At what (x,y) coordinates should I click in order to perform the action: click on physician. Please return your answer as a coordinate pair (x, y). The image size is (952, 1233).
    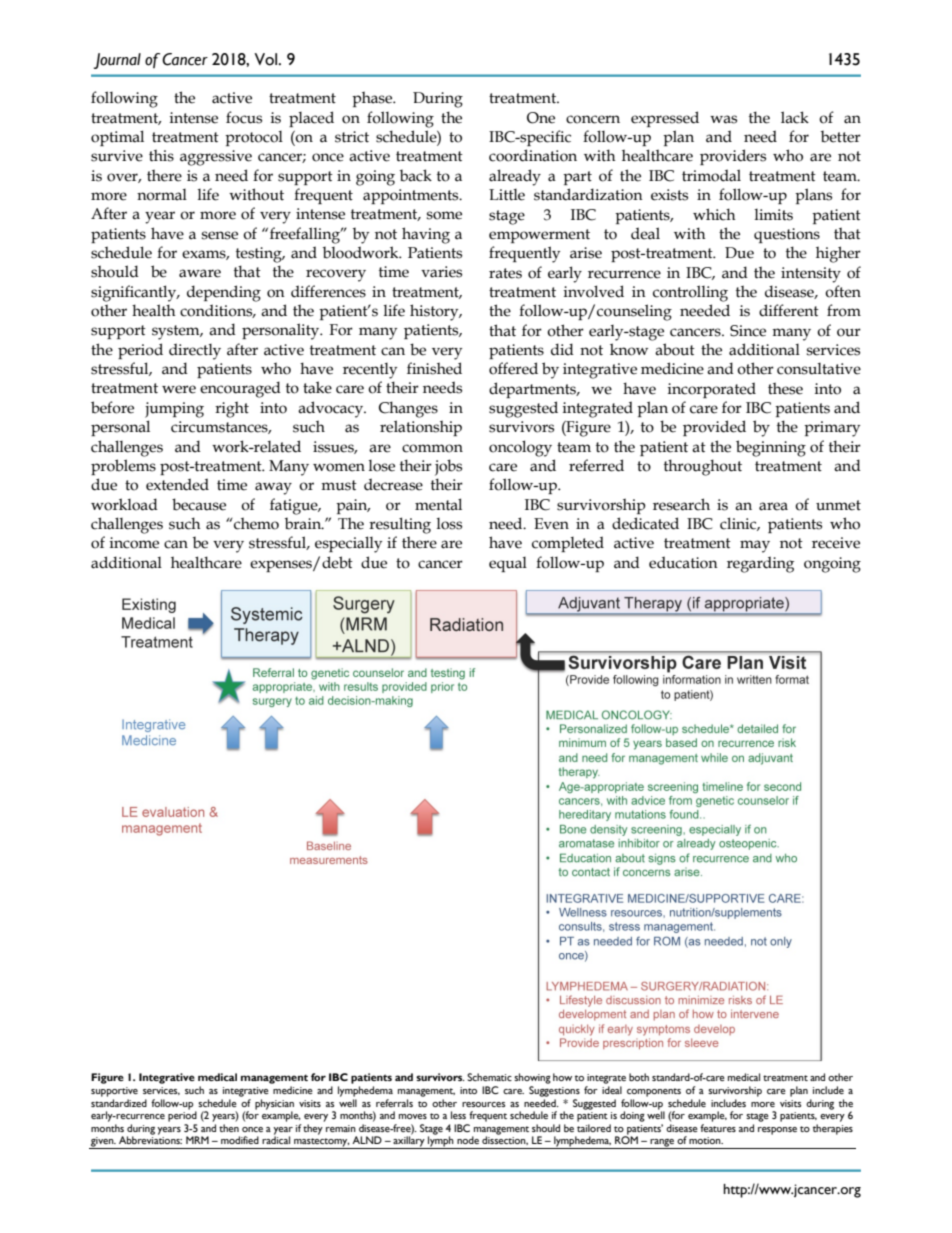
    Looking at the image, I should click on (274, 1105).
